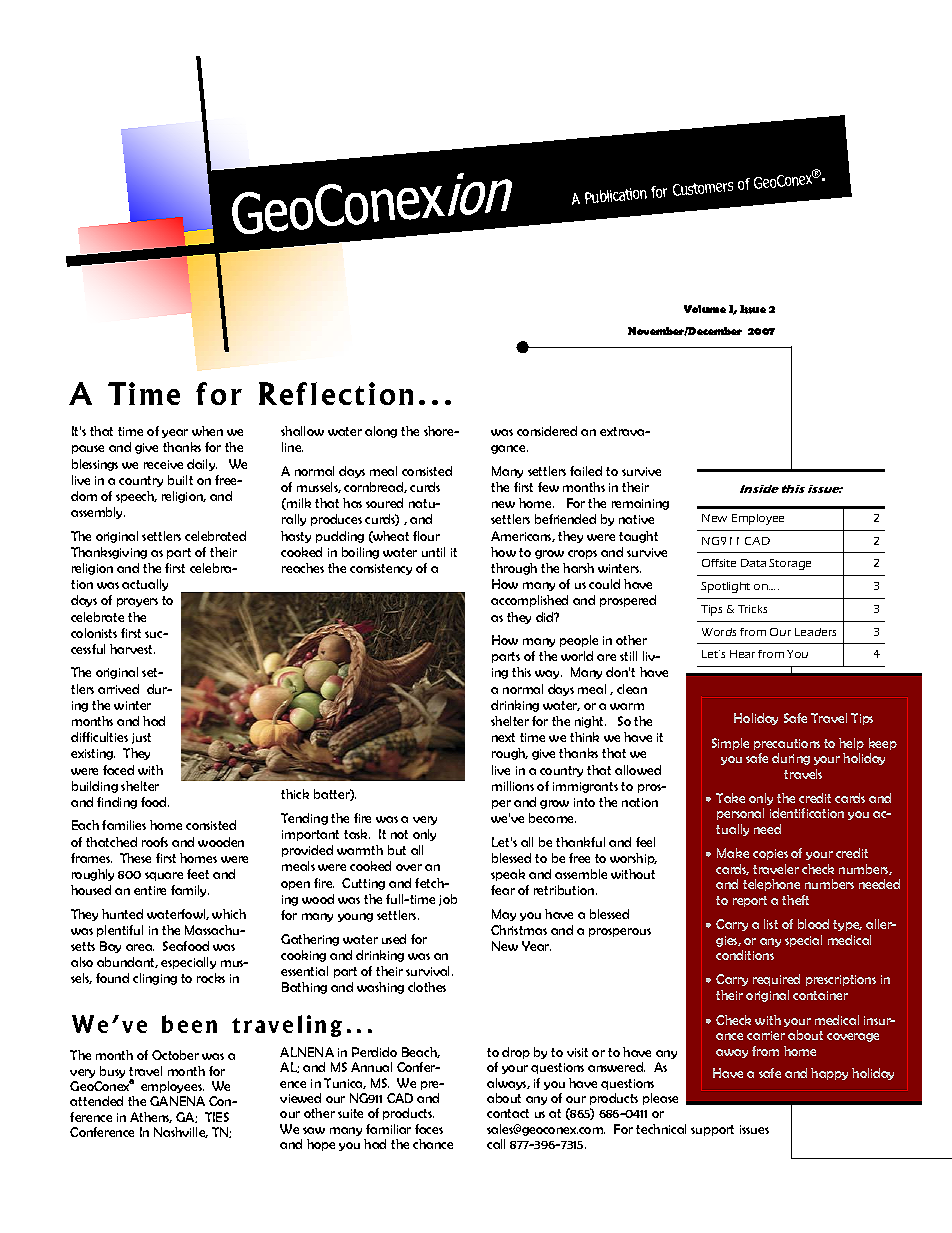 The image size is (952, 1233). I want to click on survival, so click(429, 971).
